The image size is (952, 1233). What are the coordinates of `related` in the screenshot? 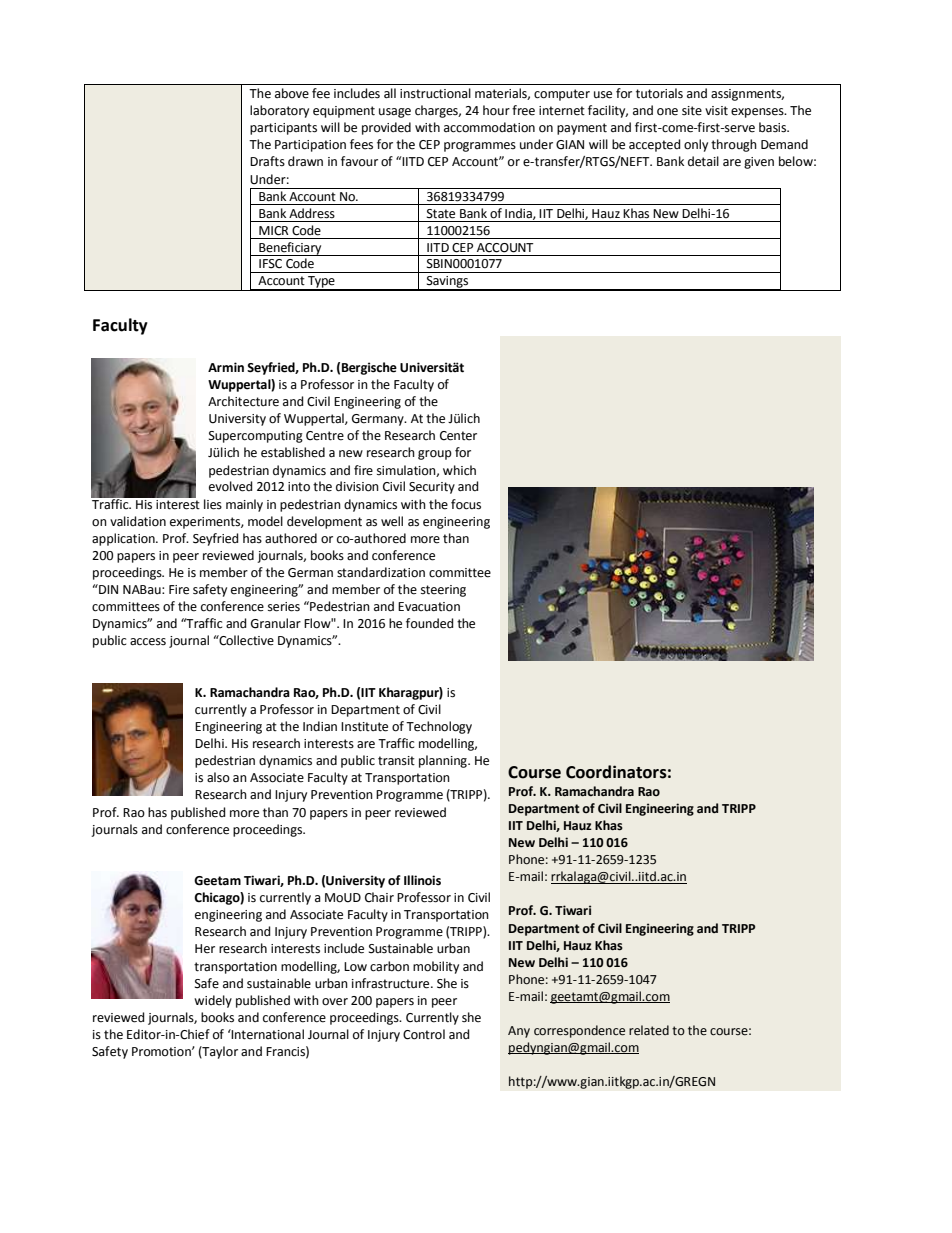 It's located at (649, 1030).
